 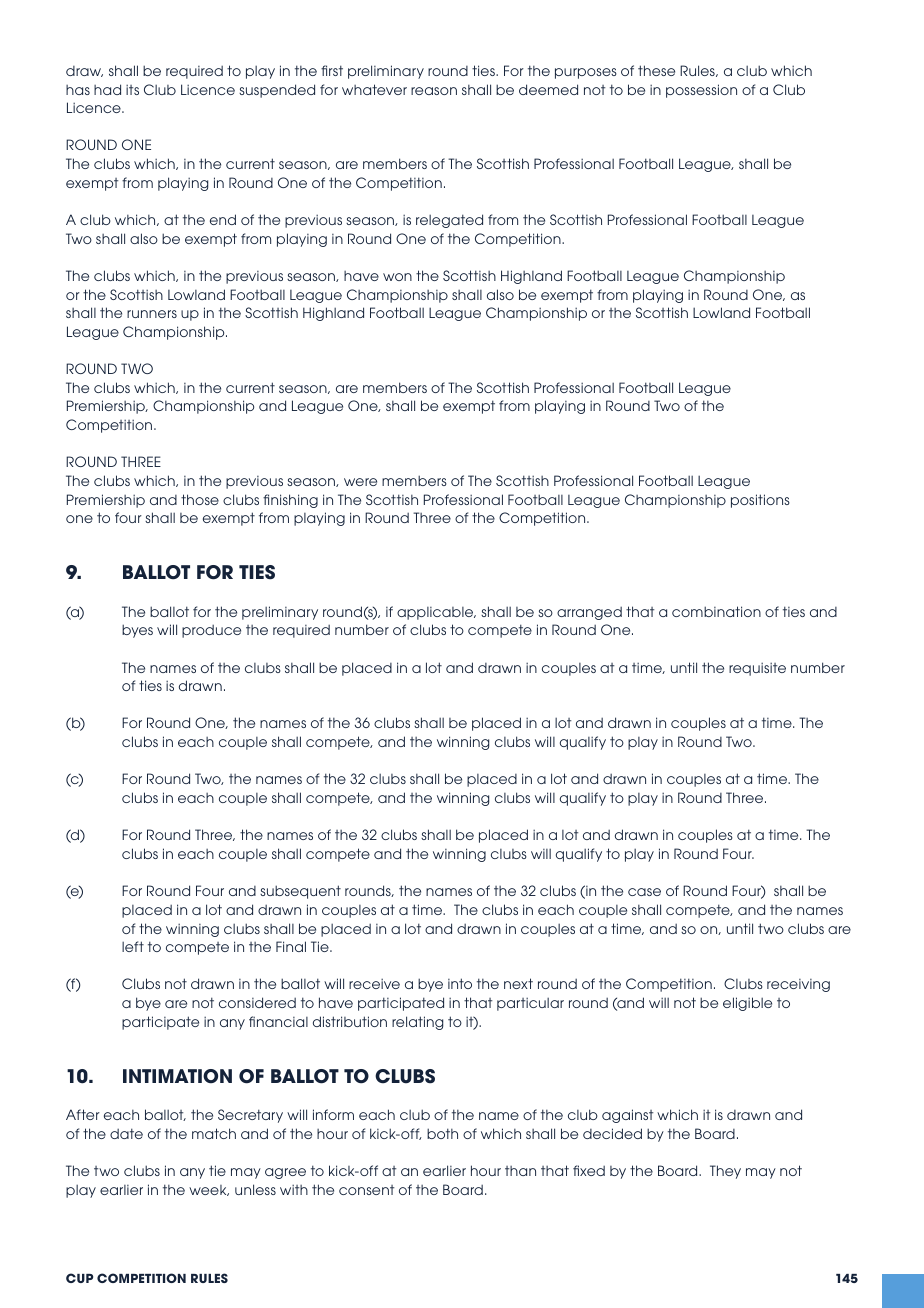 I want to click on applicable, so click(x=436, y=613).
